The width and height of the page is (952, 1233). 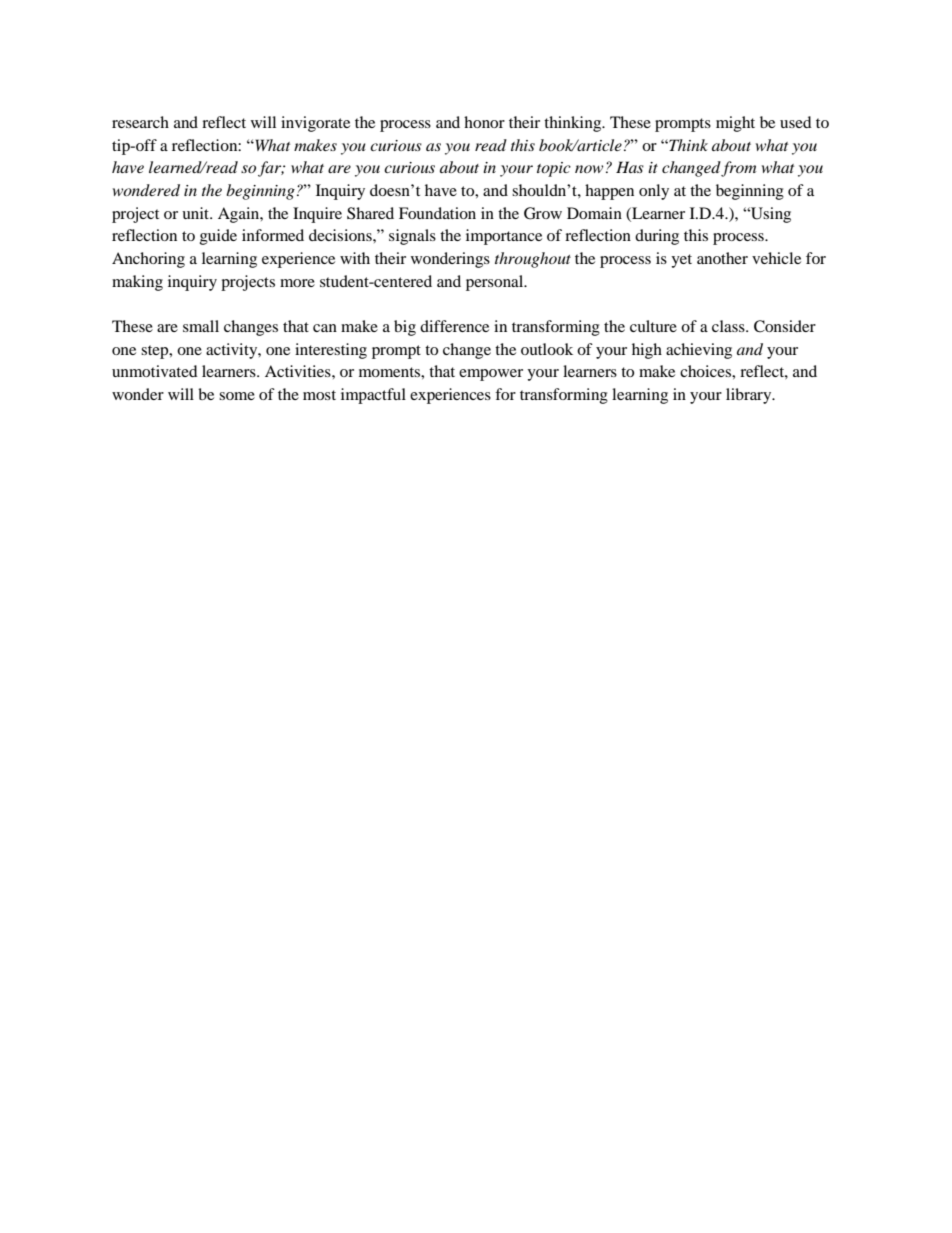 What do you see at coordinates (437, 213) in the page?
I see `Foundation` at bounding box center [437, 213].
